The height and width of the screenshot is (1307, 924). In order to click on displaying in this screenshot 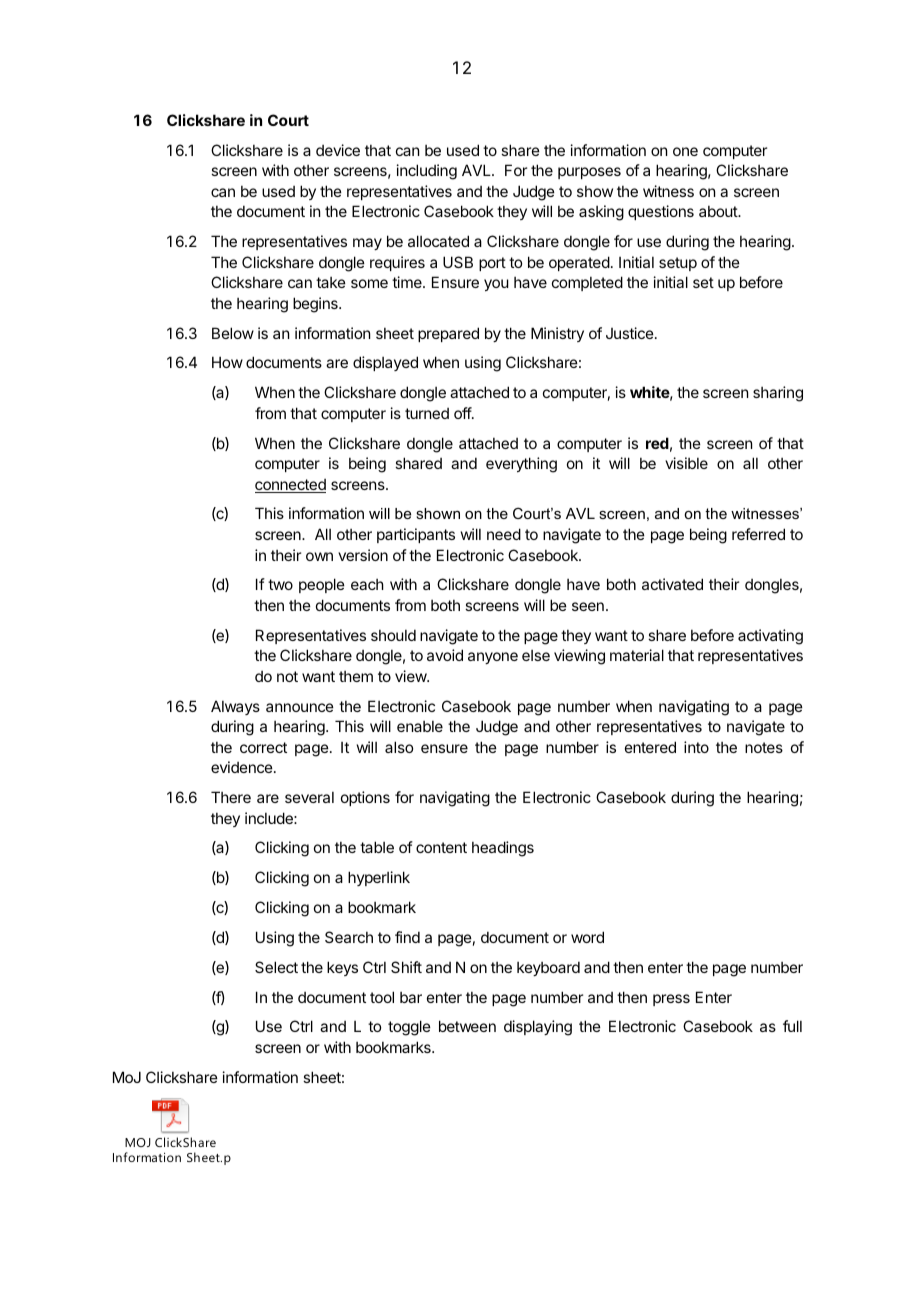, I will do `click(538, 1028)`.
